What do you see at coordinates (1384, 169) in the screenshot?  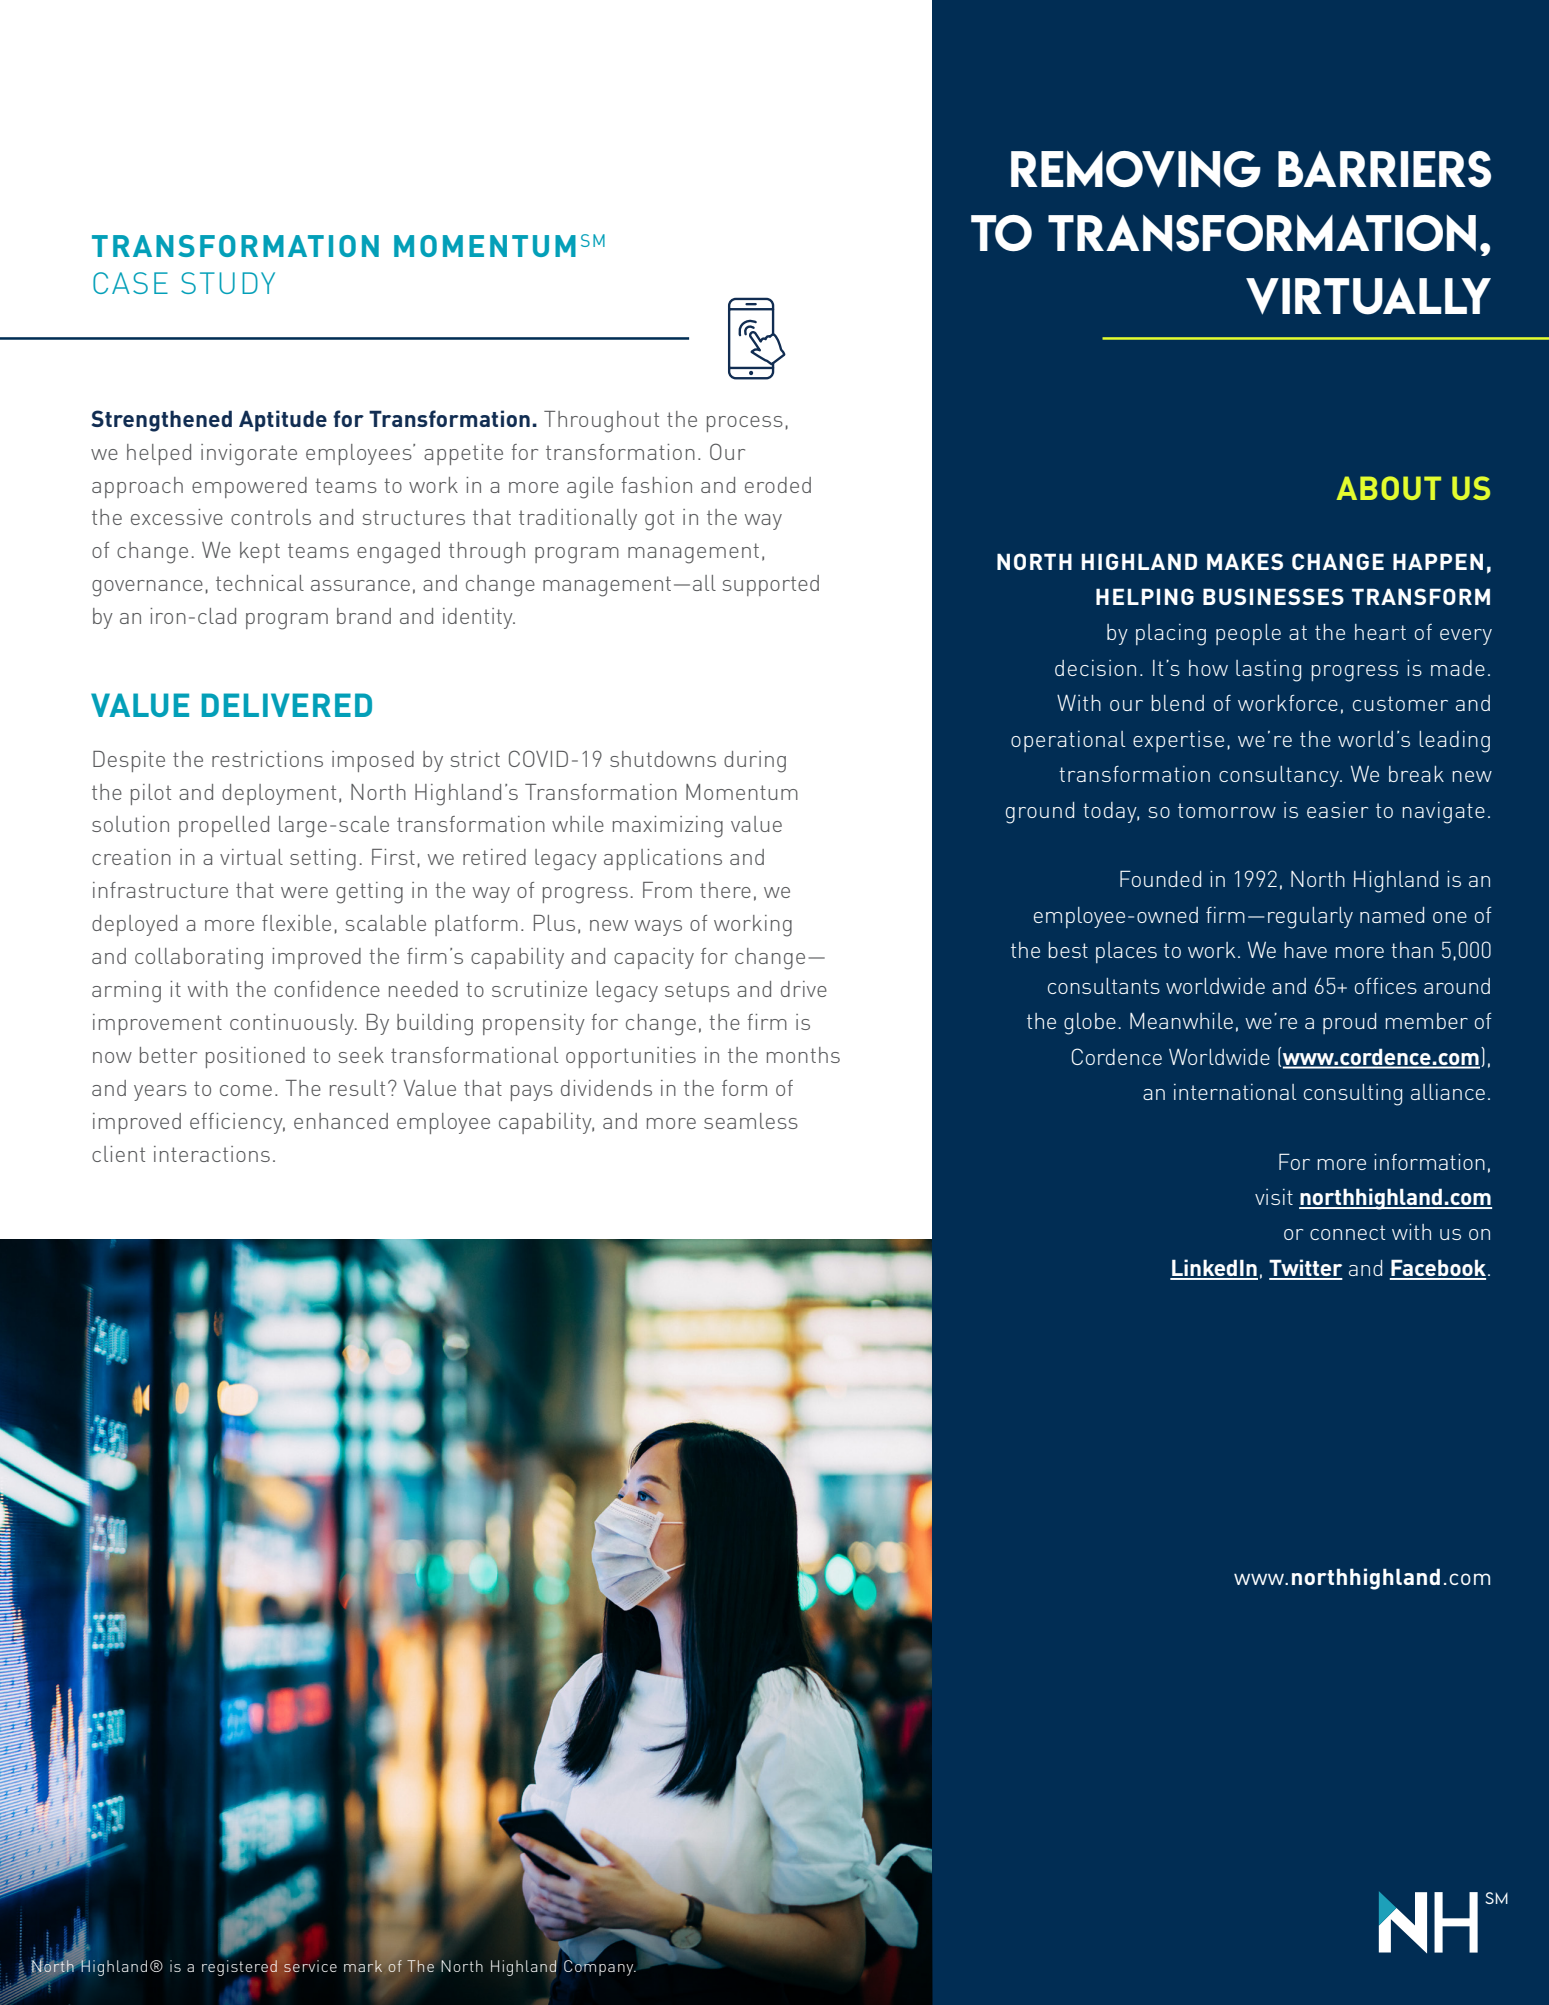 I see `BARRIERS` at bounding box center [1384, 169].
